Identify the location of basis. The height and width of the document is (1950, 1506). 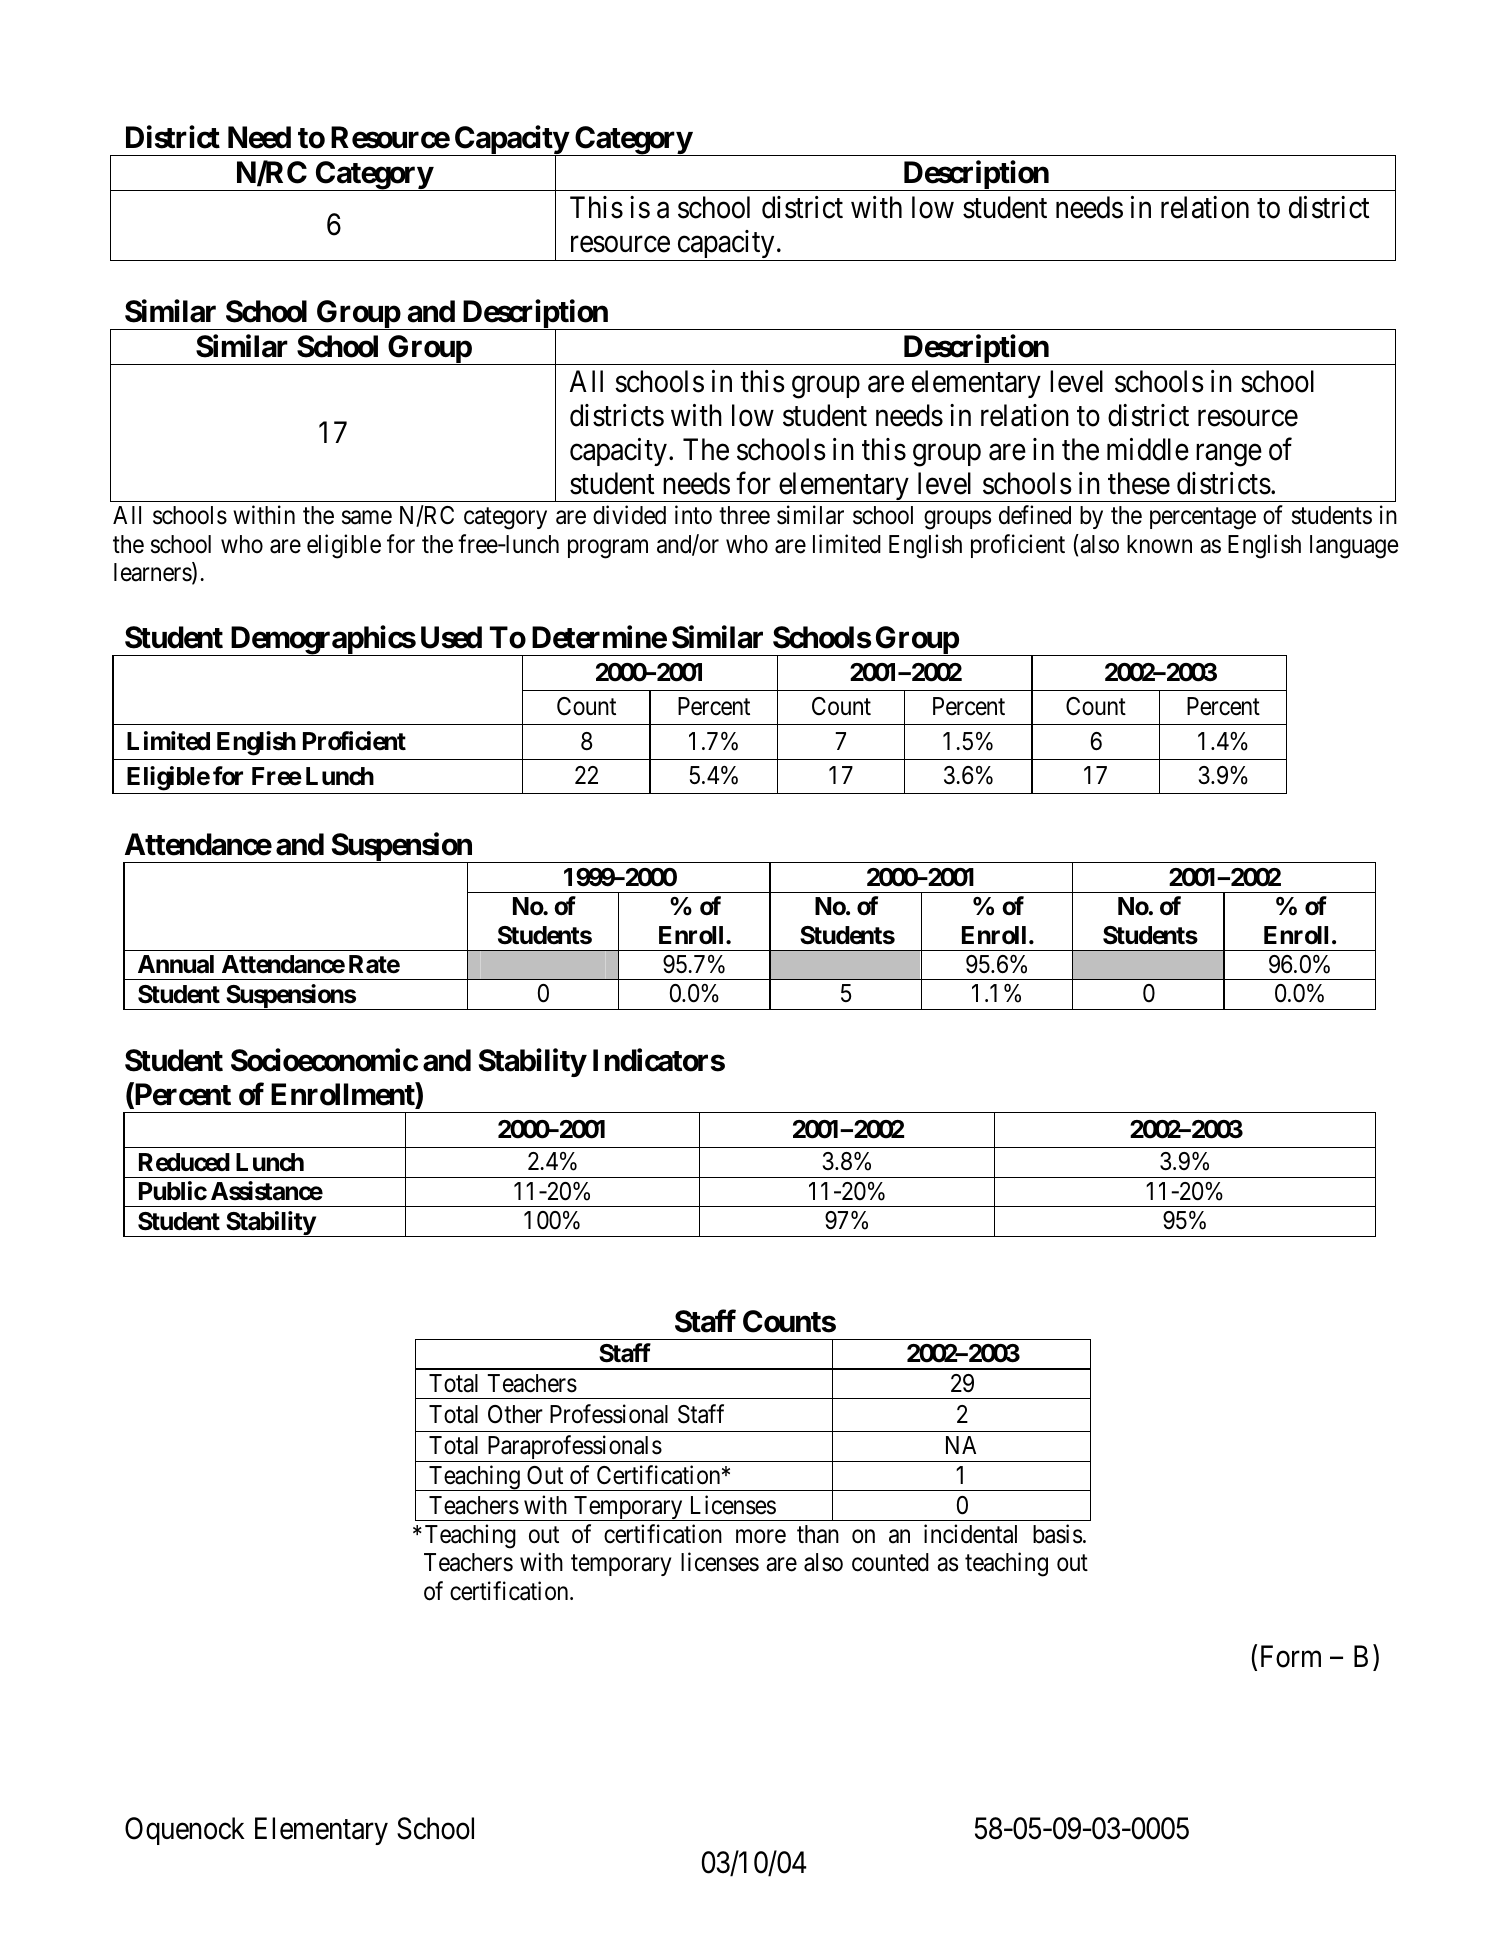
(1057, 1534).
